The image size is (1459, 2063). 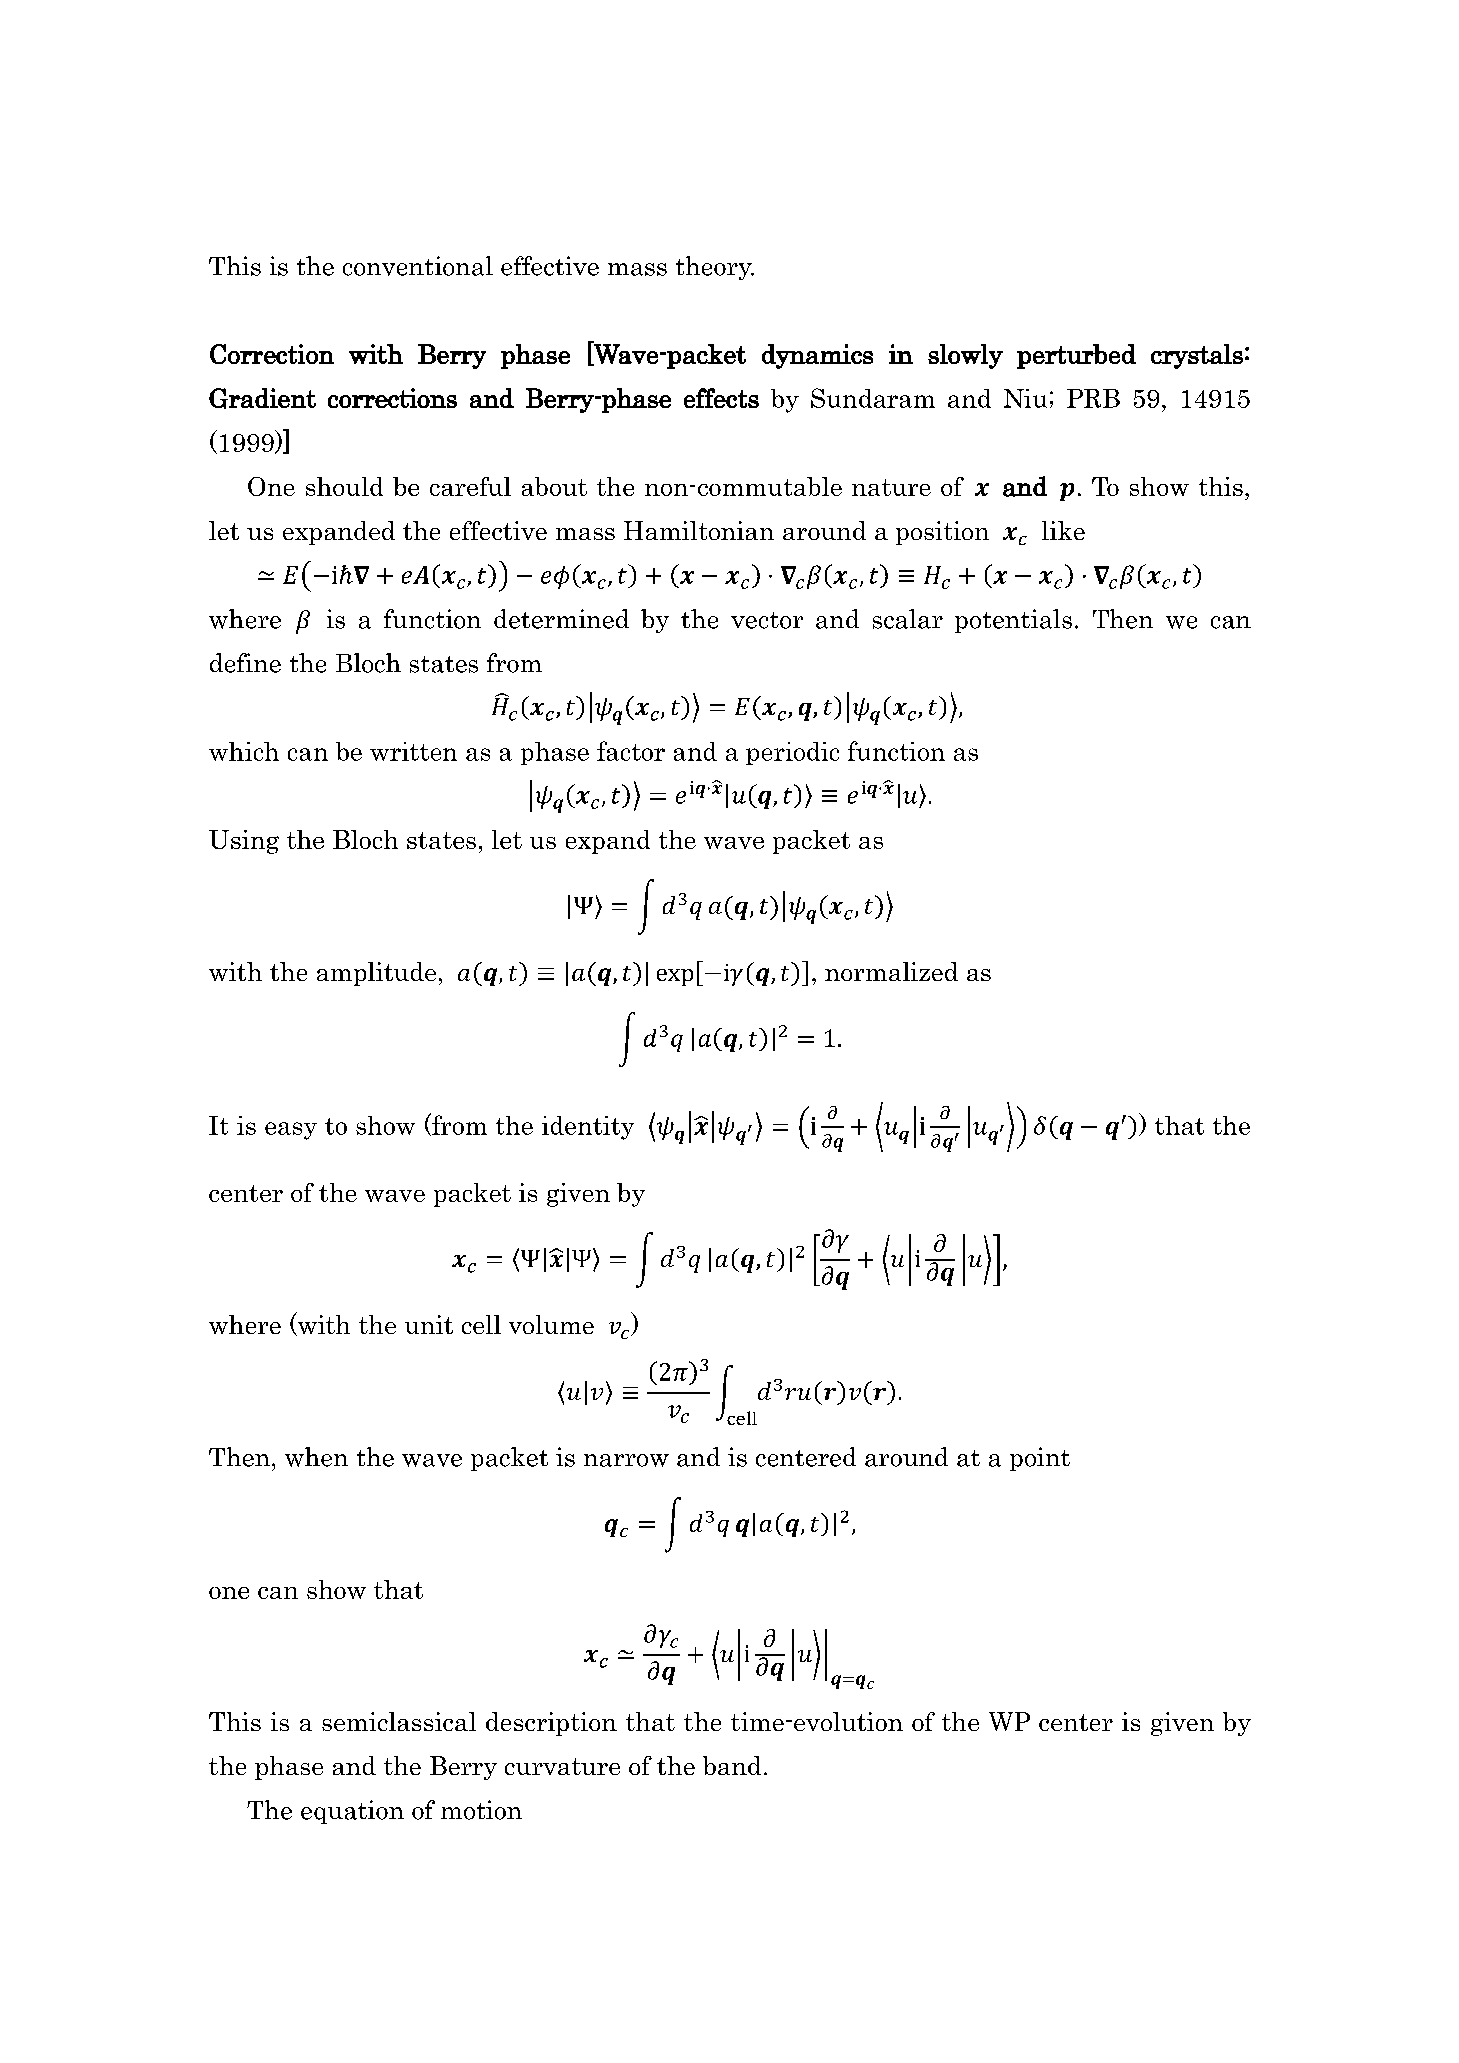 What do you see at coordinates (715, 268) in the page?
I see `theory` at bounding box center [715, 268].
